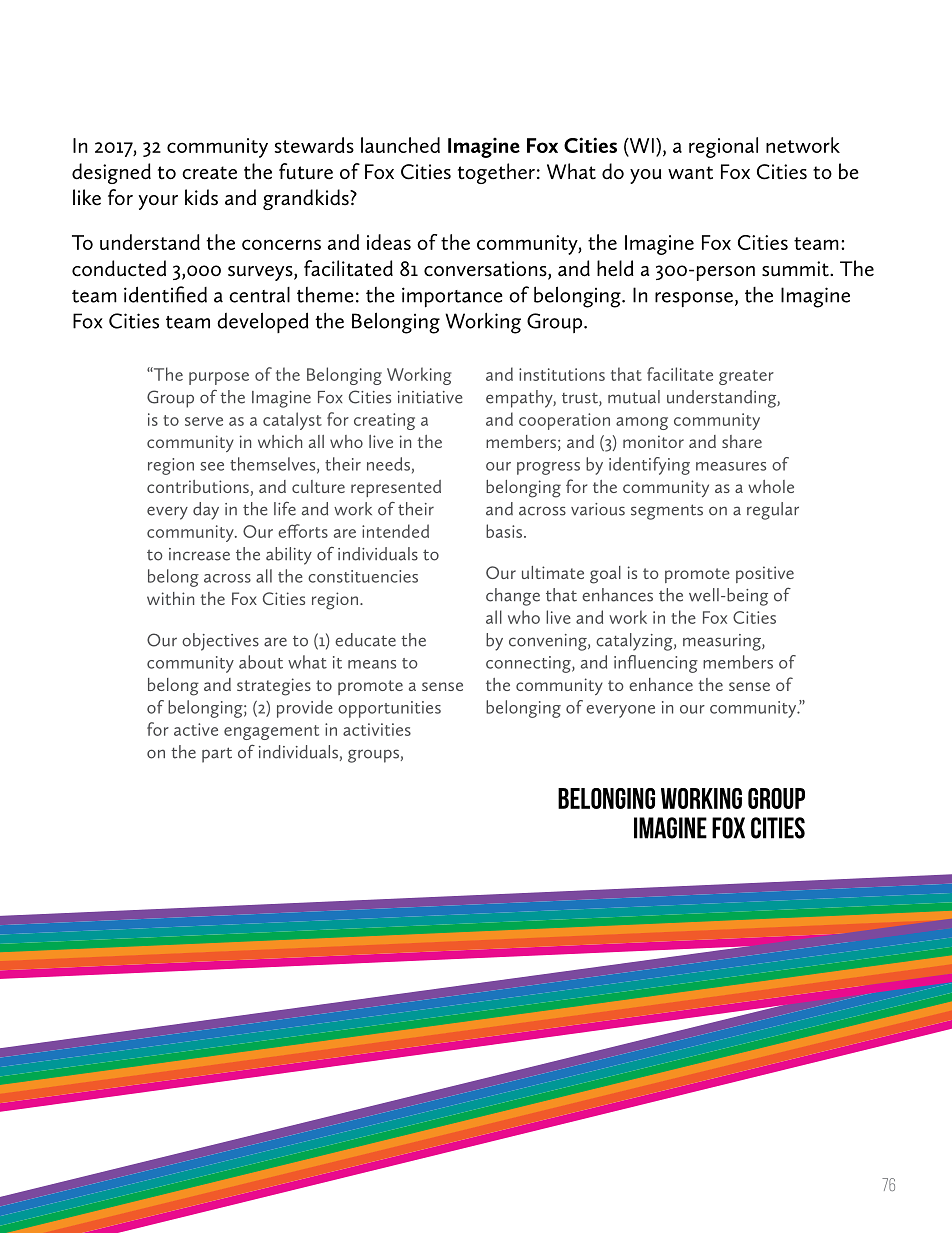  I want to click on want, so click(690, 173).
